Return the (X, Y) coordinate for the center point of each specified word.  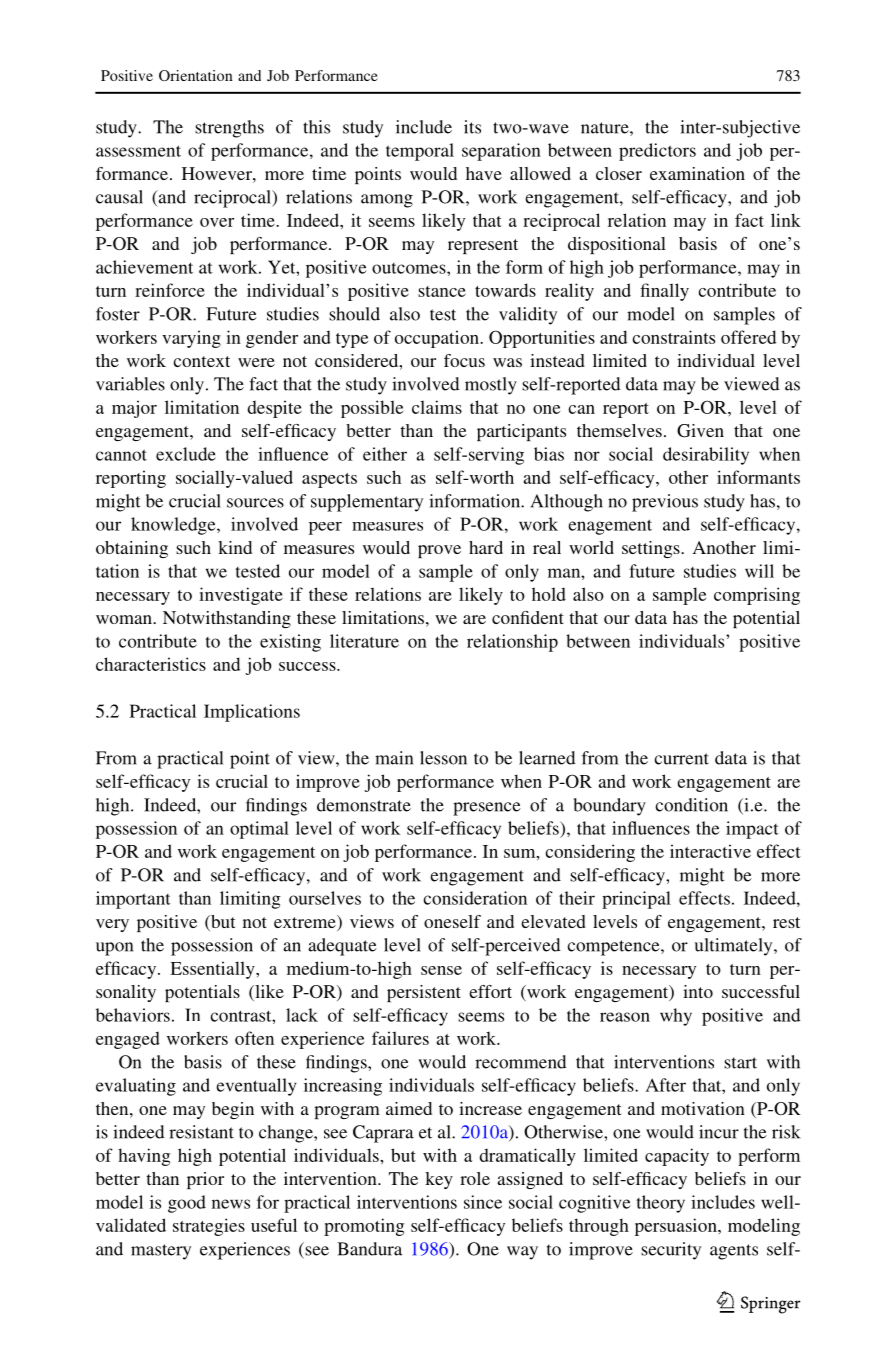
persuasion (677, 1227)
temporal (420, 152)
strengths (229, 129)
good (187, 1204)
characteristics (151, 664)
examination (697, 173)
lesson (443, 758)
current (681, 759)
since (483, 1202)
